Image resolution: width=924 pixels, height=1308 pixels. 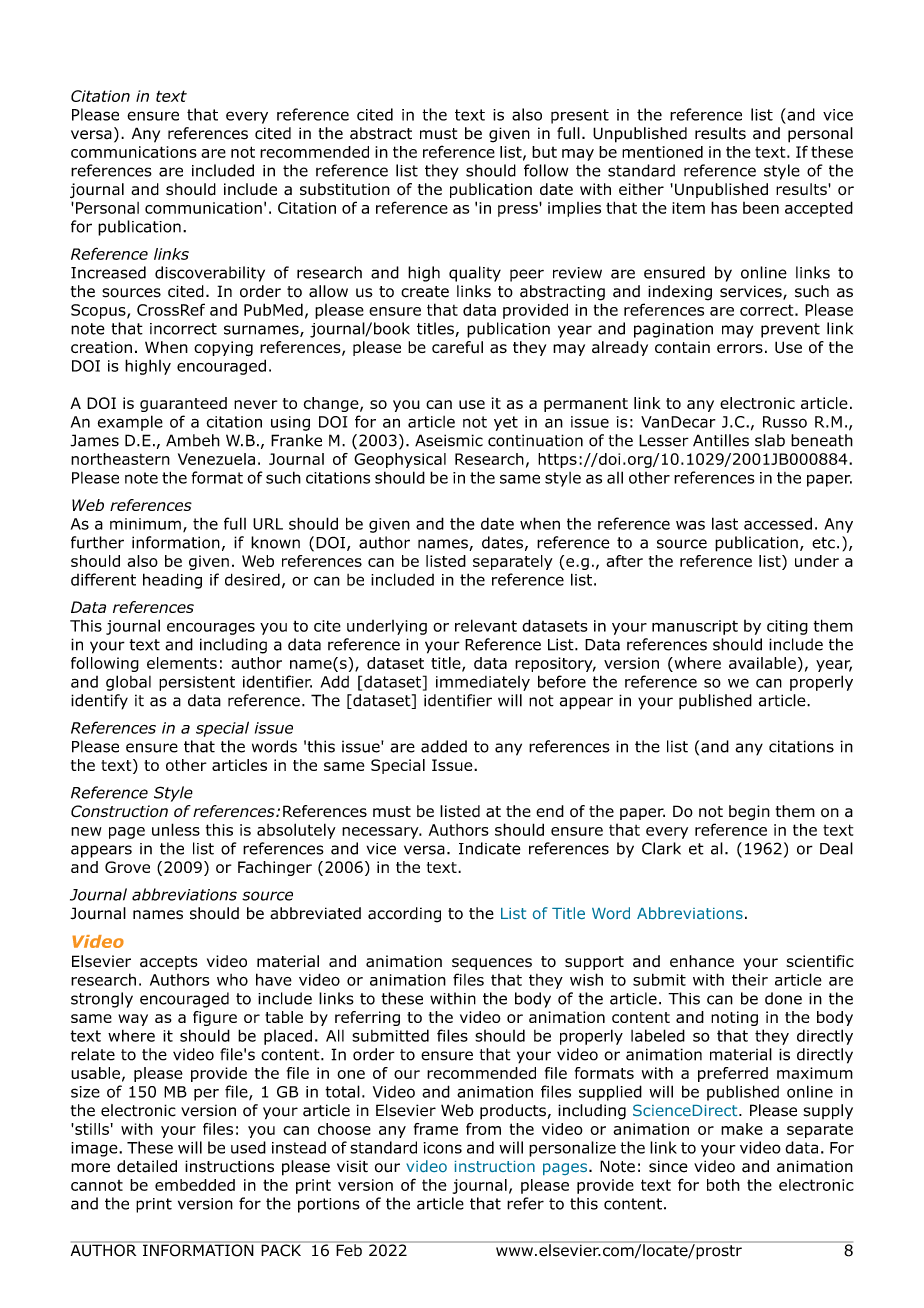 I want to click on icons, so click(x=442, y=1148).
